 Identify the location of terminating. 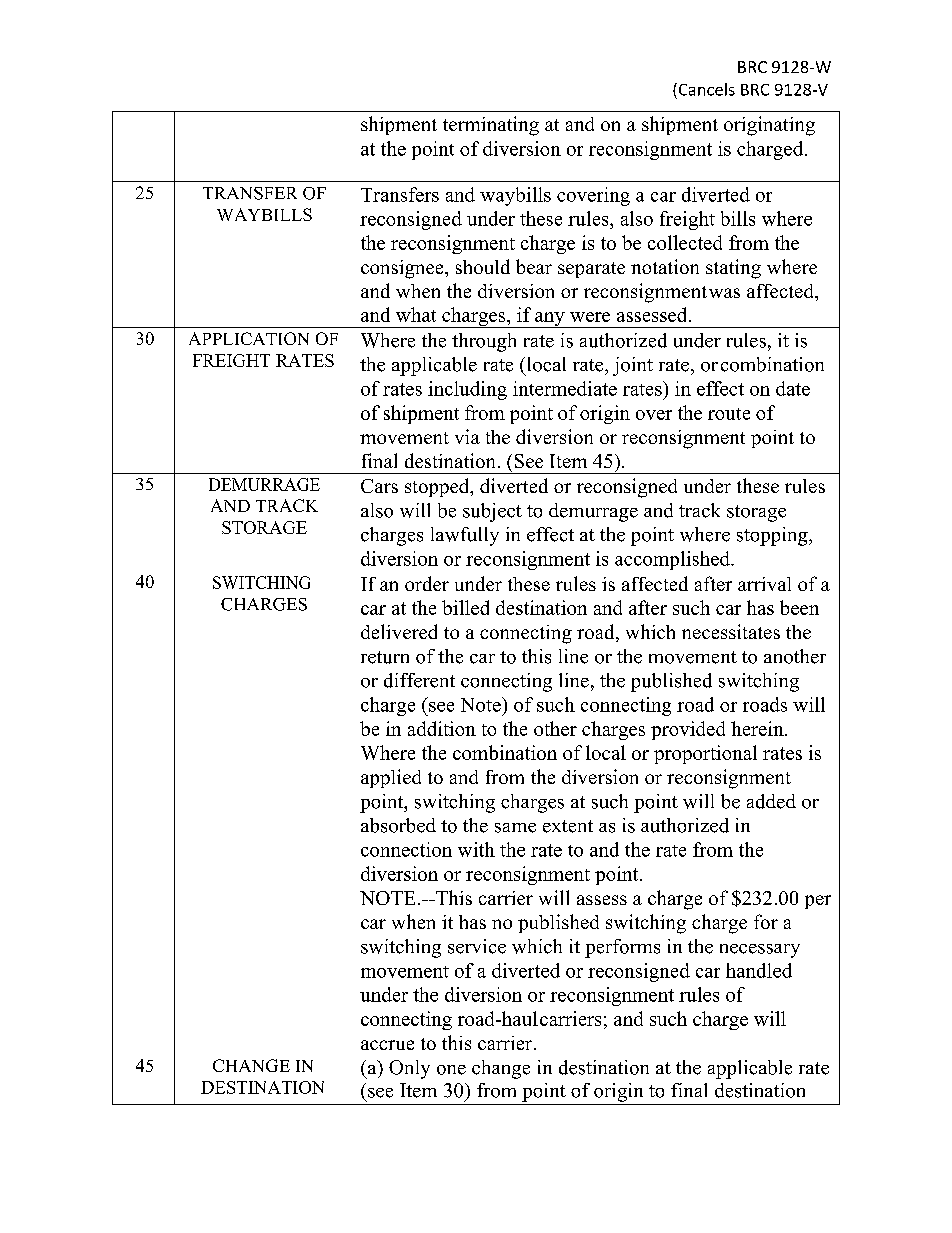
(491, 126).
